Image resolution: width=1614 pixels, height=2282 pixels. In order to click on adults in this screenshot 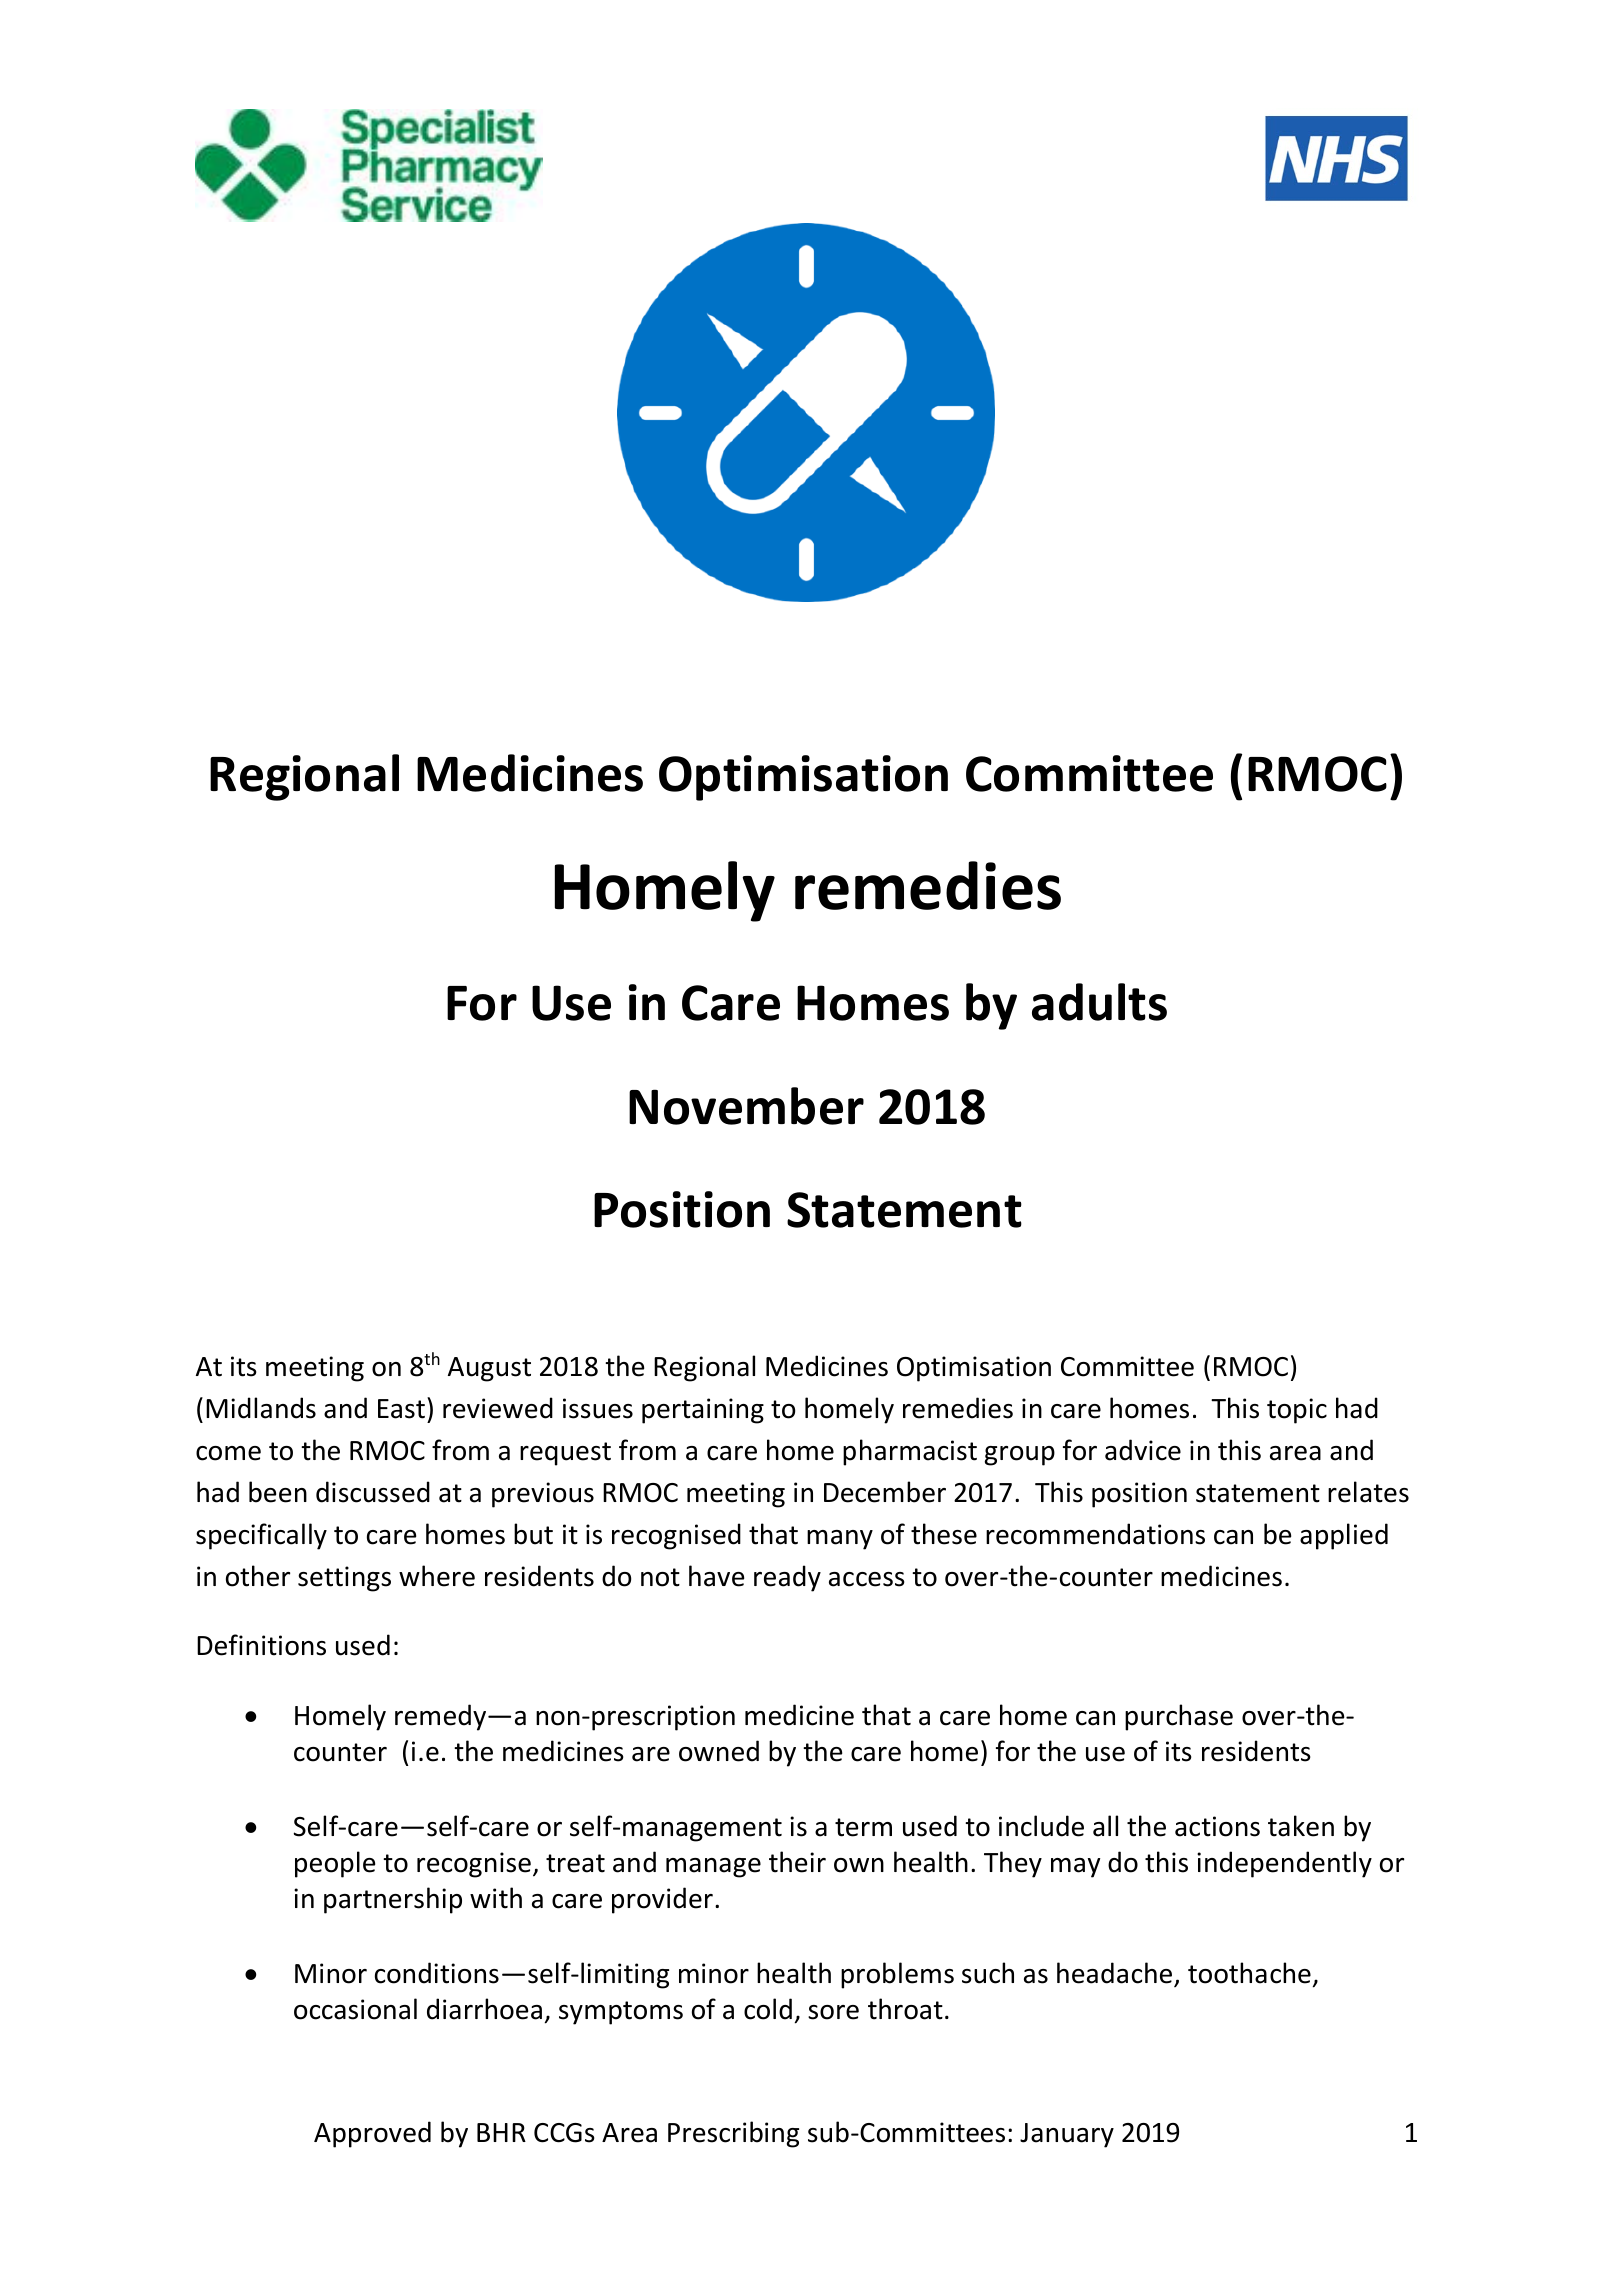, I will do `click(1099, 1002)`.
